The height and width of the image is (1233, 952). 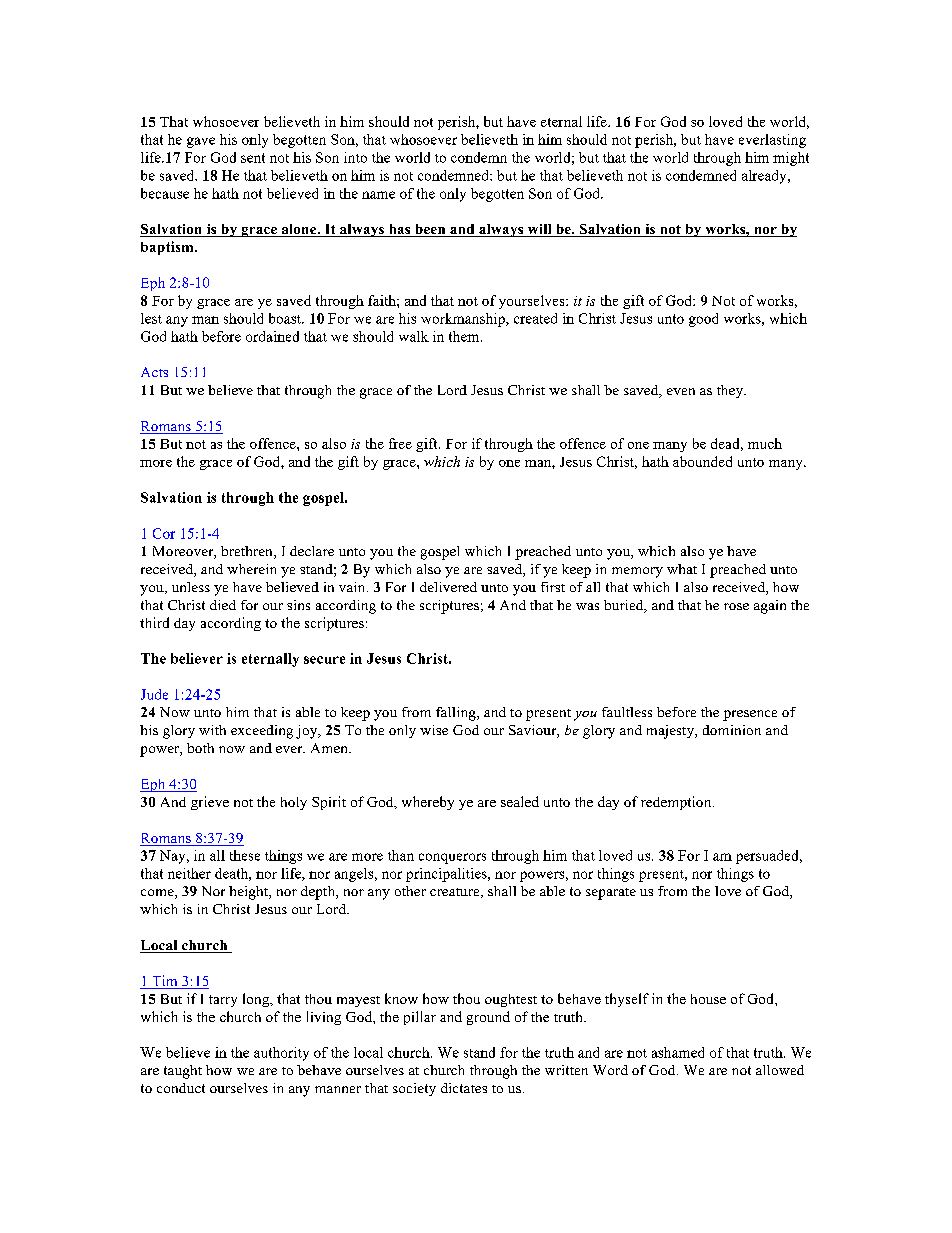 What do you see at coordinates (736, 606) in the image?
I see `rose` at bounding box center [736, 606].
